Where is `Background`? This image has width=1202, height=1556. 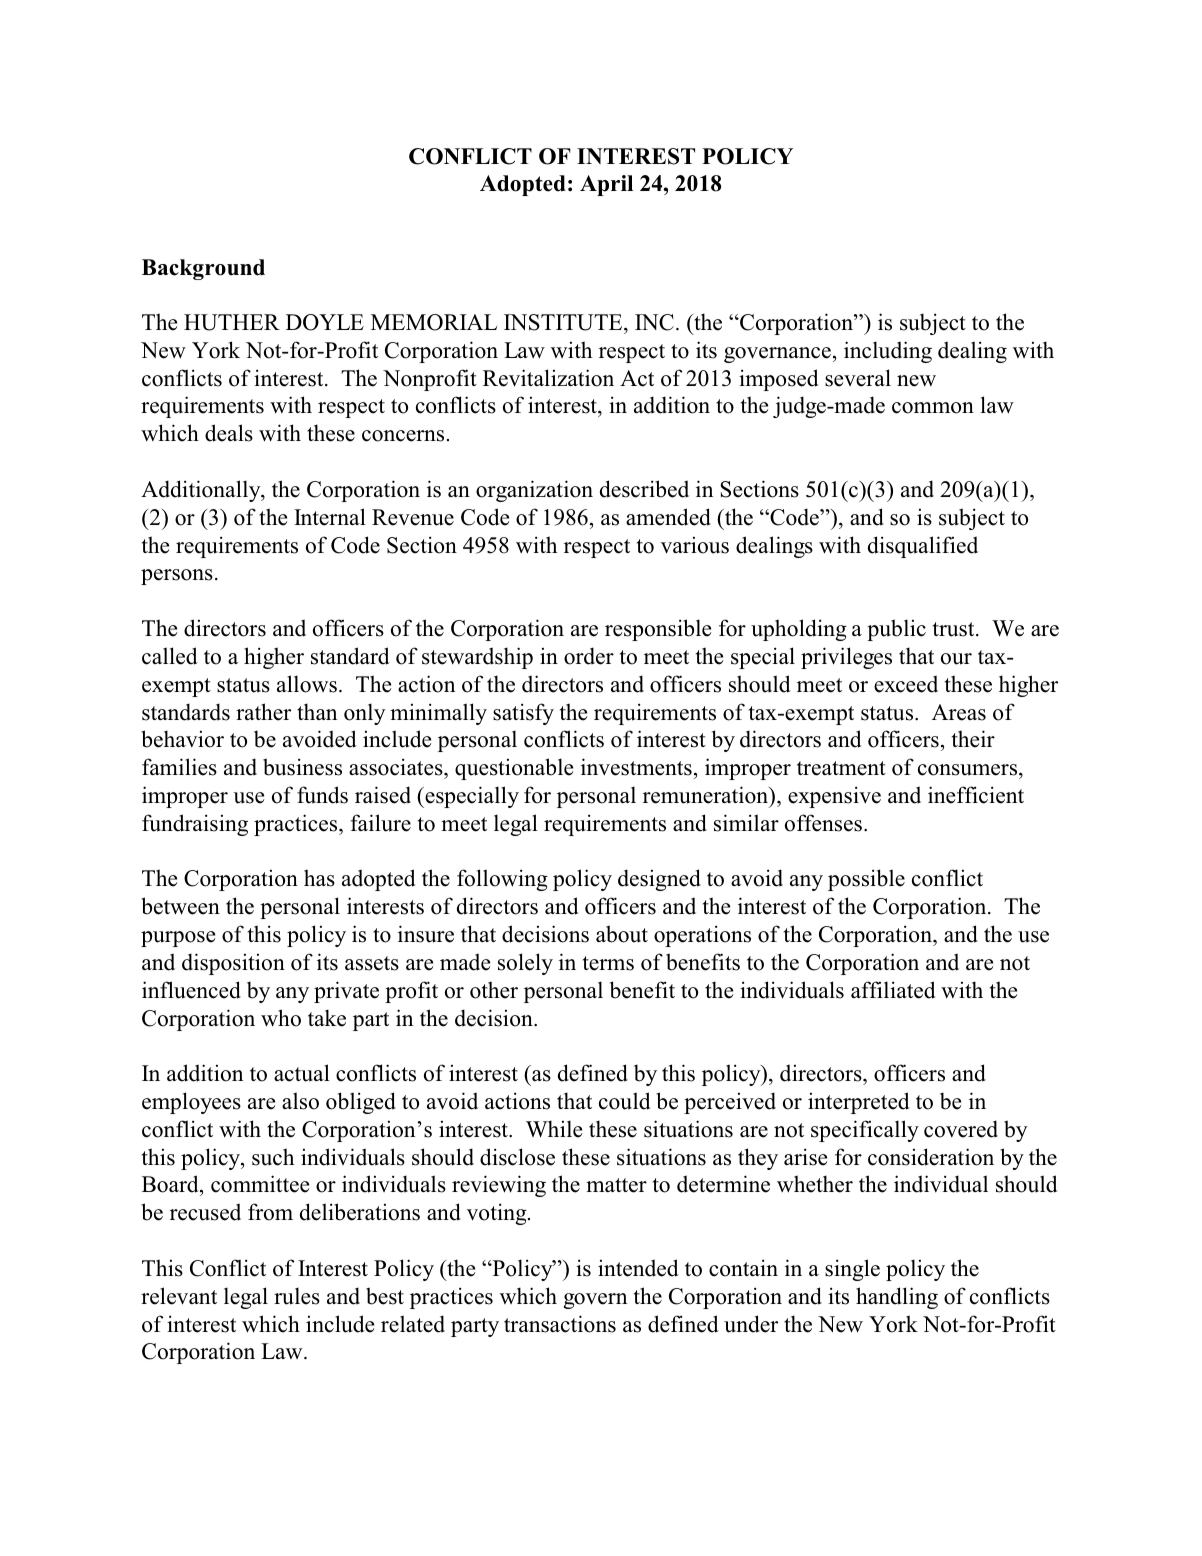 Background is located at coordinates (203, 269).
